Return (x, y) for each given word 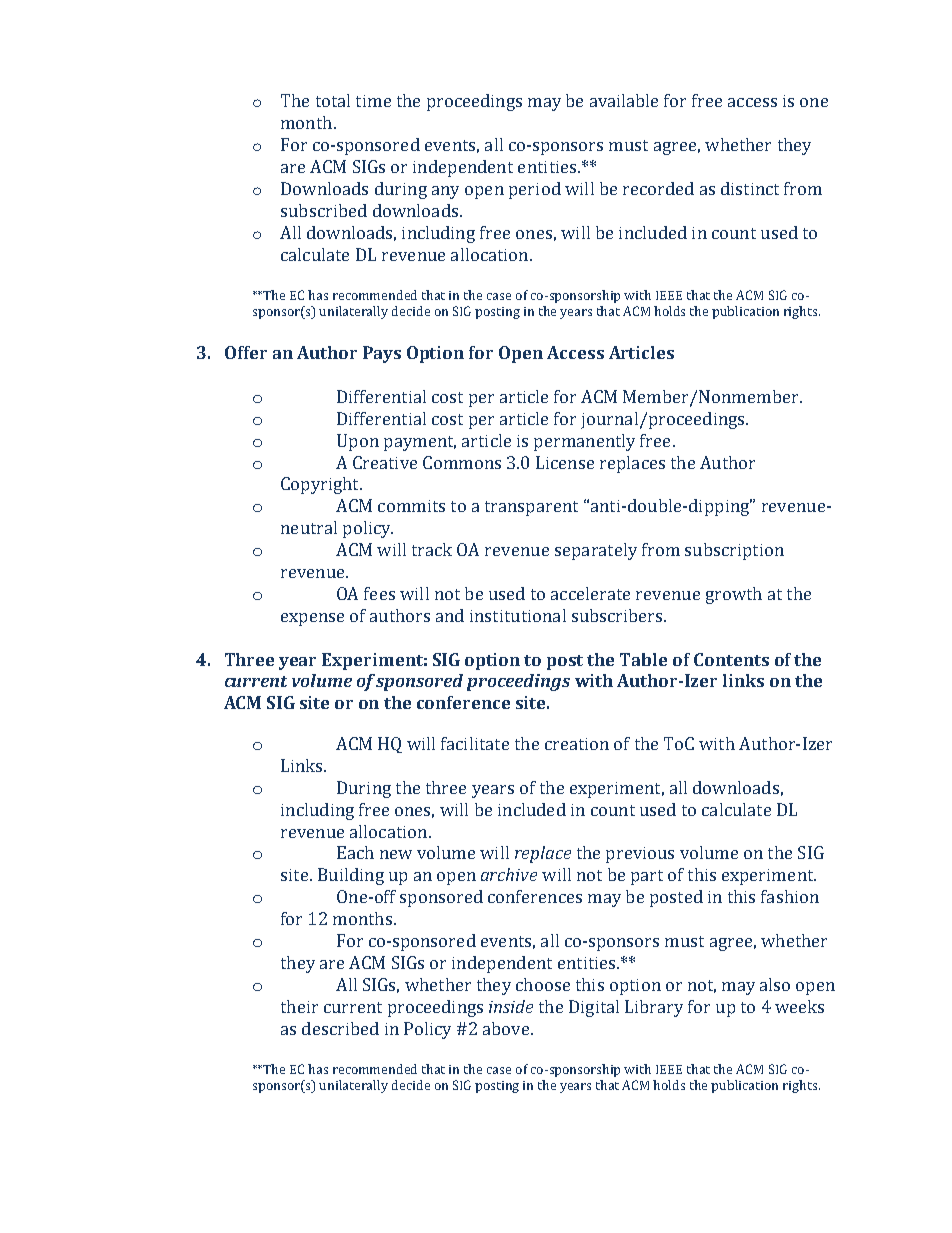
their (299, 1006)
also (775, 984)
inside (511, 1006)
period (535, 190)
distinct (750, 188)
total (333, 100)
